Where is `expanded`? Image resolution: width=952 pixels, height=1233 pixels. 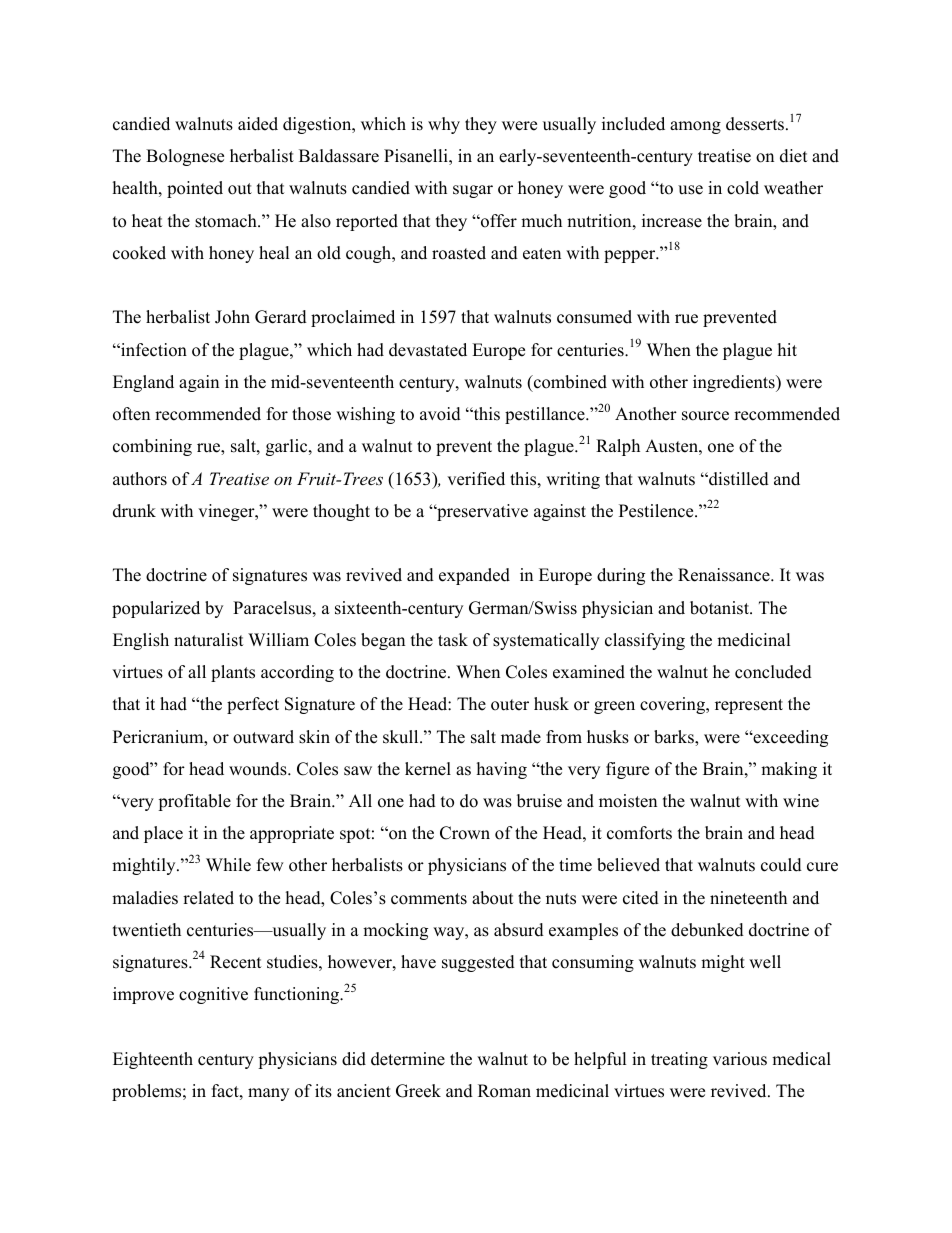
expanded is located at coordinates (474, 576).
